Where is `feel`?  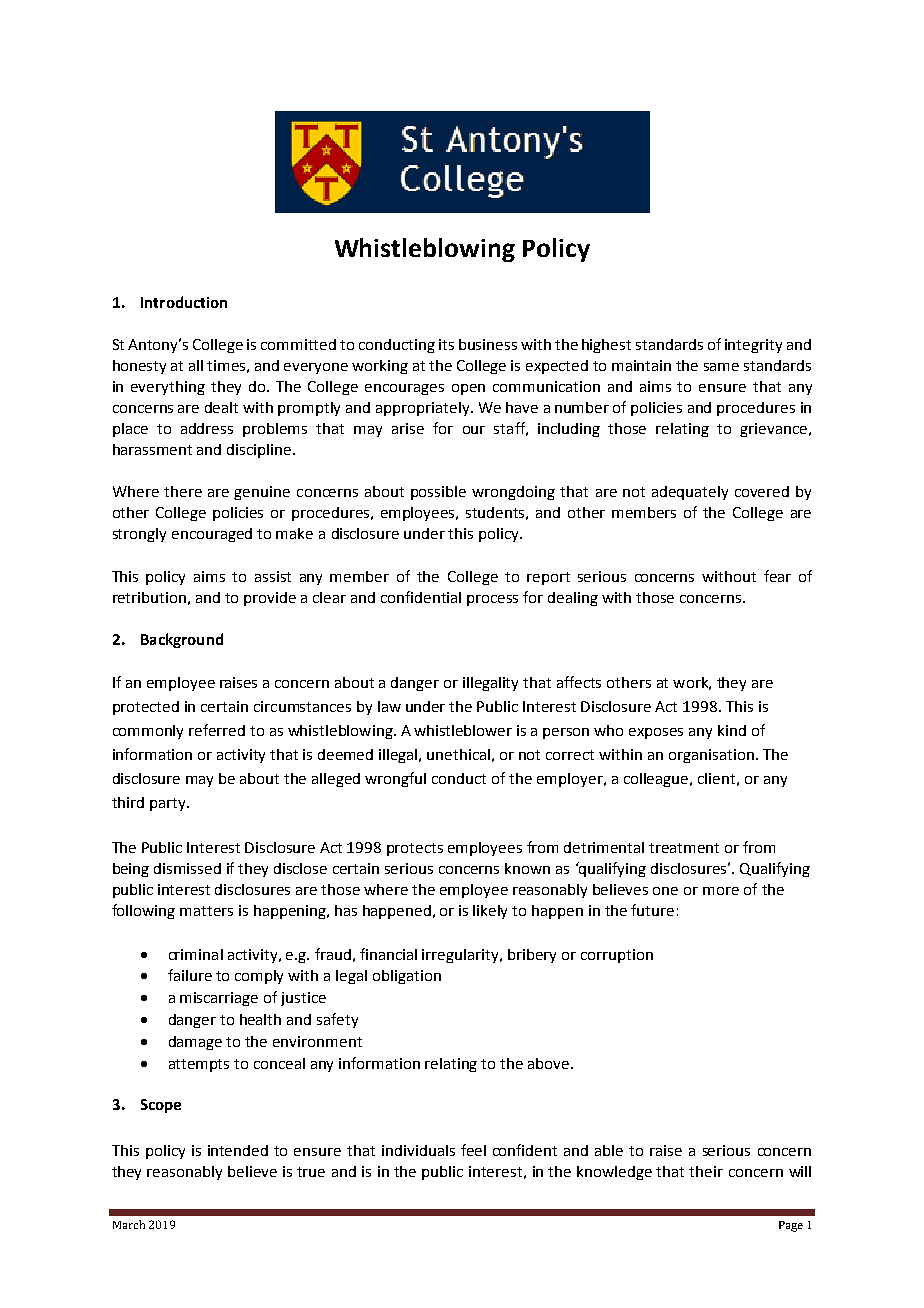 feel is located at coordinates (473, 1150).
